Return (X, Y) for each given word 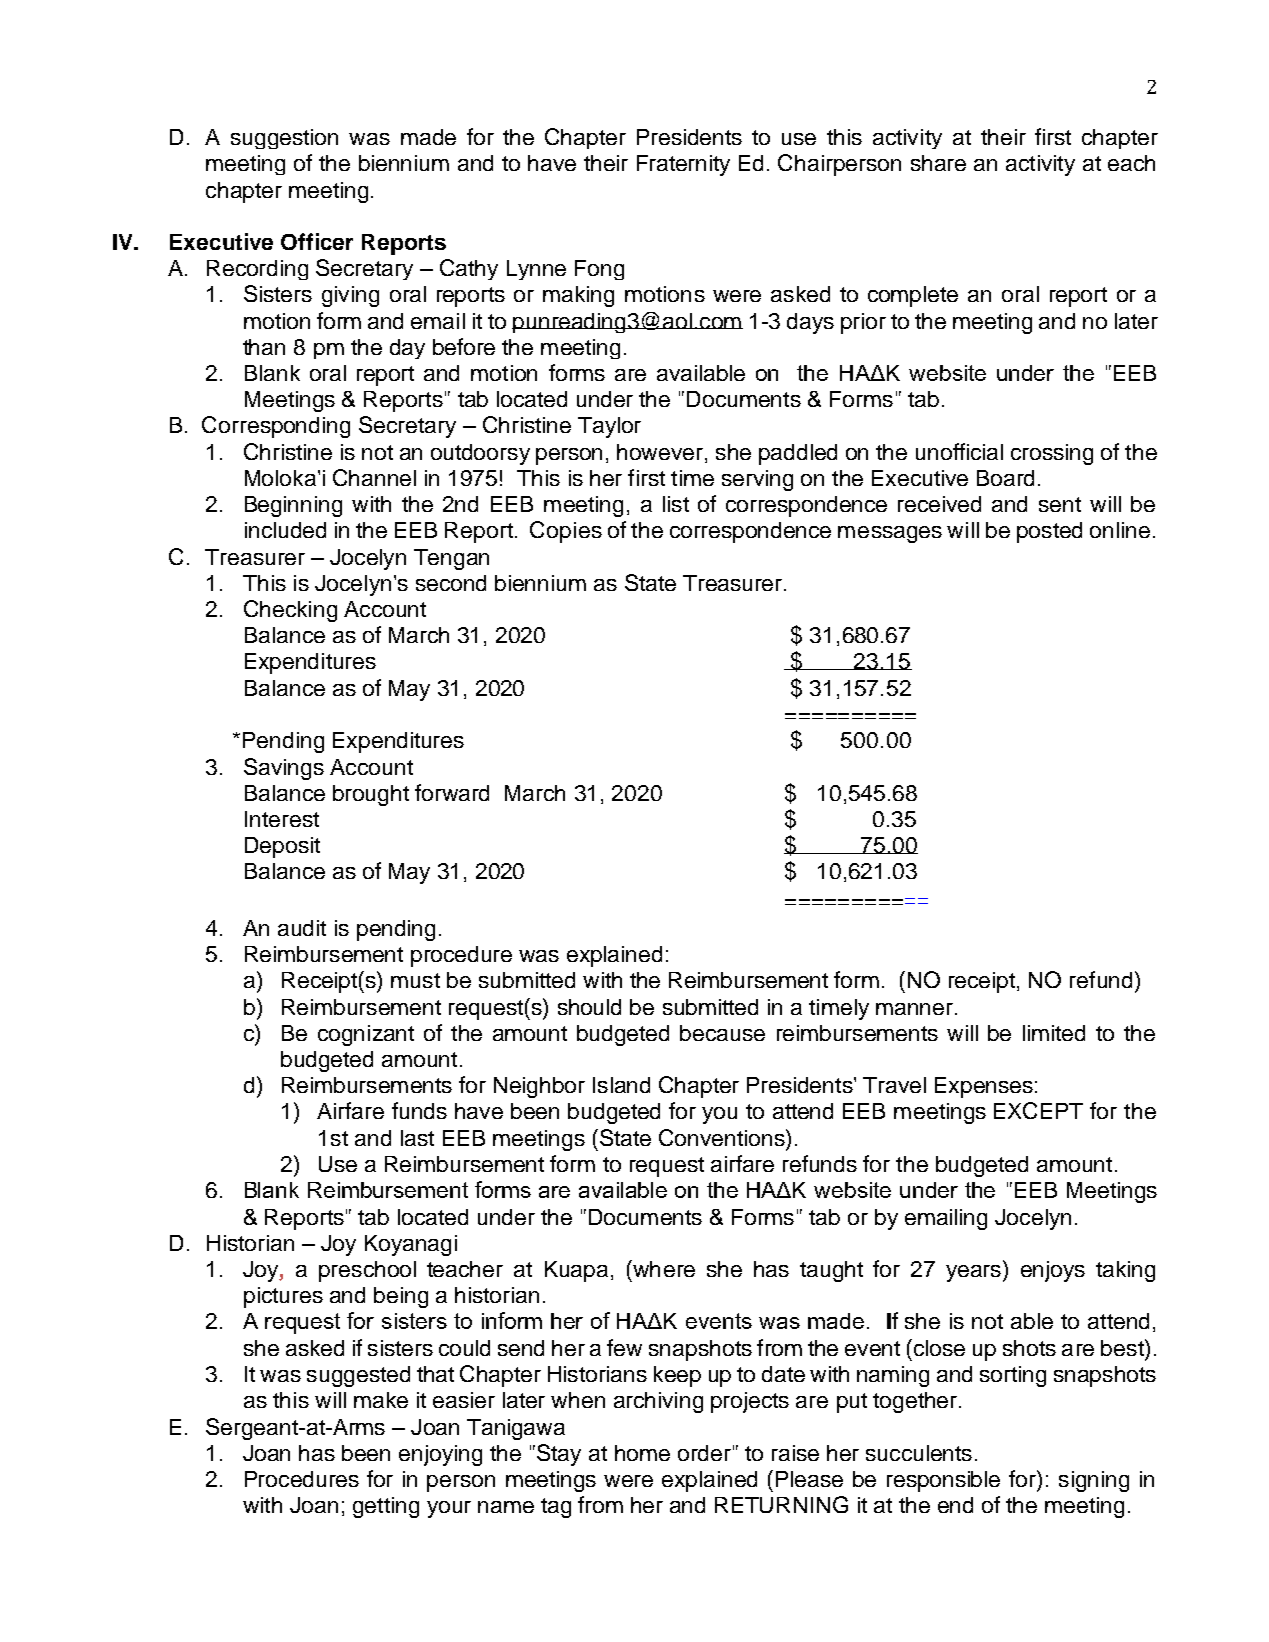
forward (452, 792)
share (938, 163)
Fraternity (683, 165)
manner (914, 1009)
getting (386, 1507)
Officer (317, 241)
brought (371, 795)
